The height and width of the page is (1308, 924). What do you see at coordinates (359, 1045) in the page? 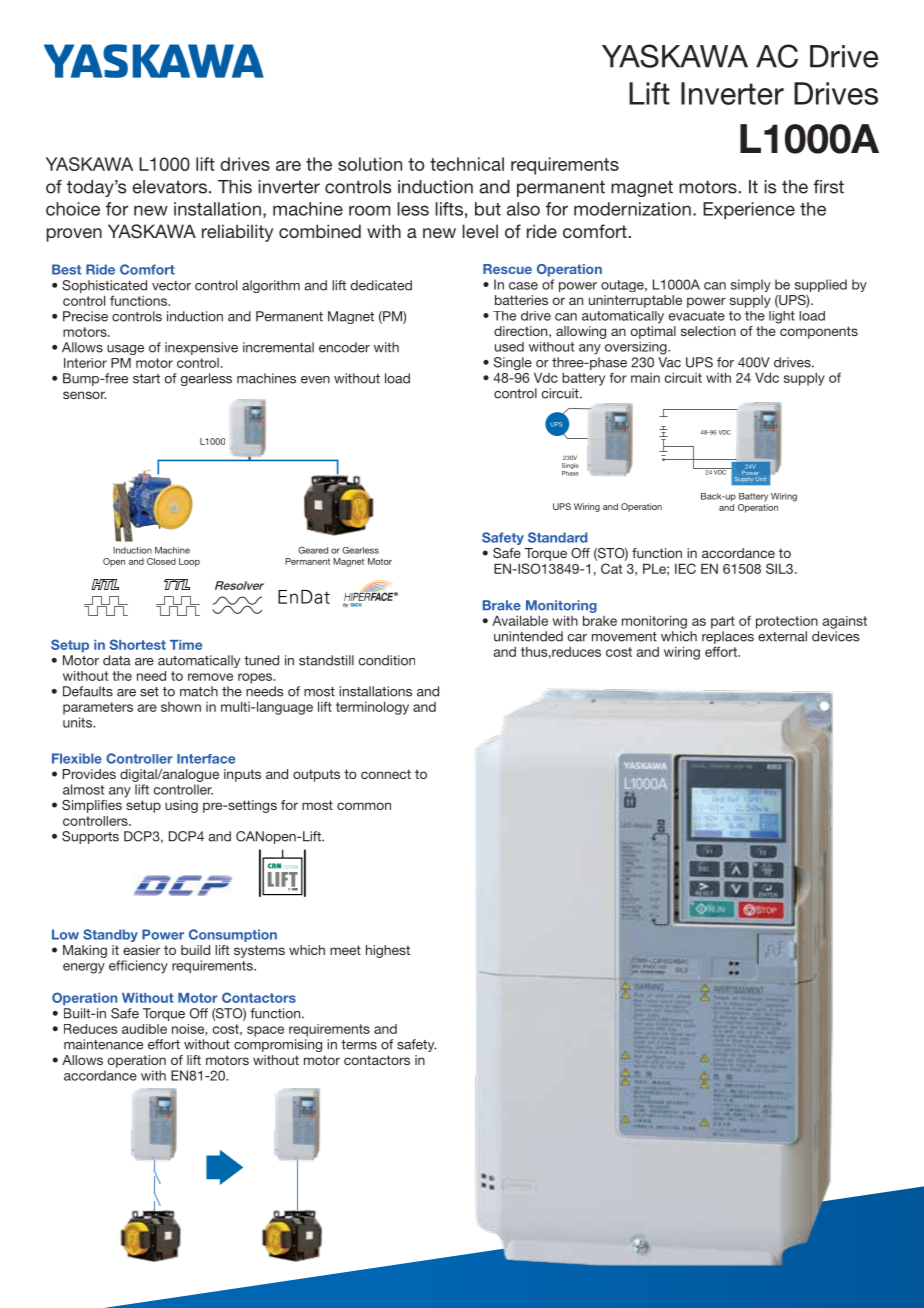
I see `terms` at bounding box center [359, 1045].
